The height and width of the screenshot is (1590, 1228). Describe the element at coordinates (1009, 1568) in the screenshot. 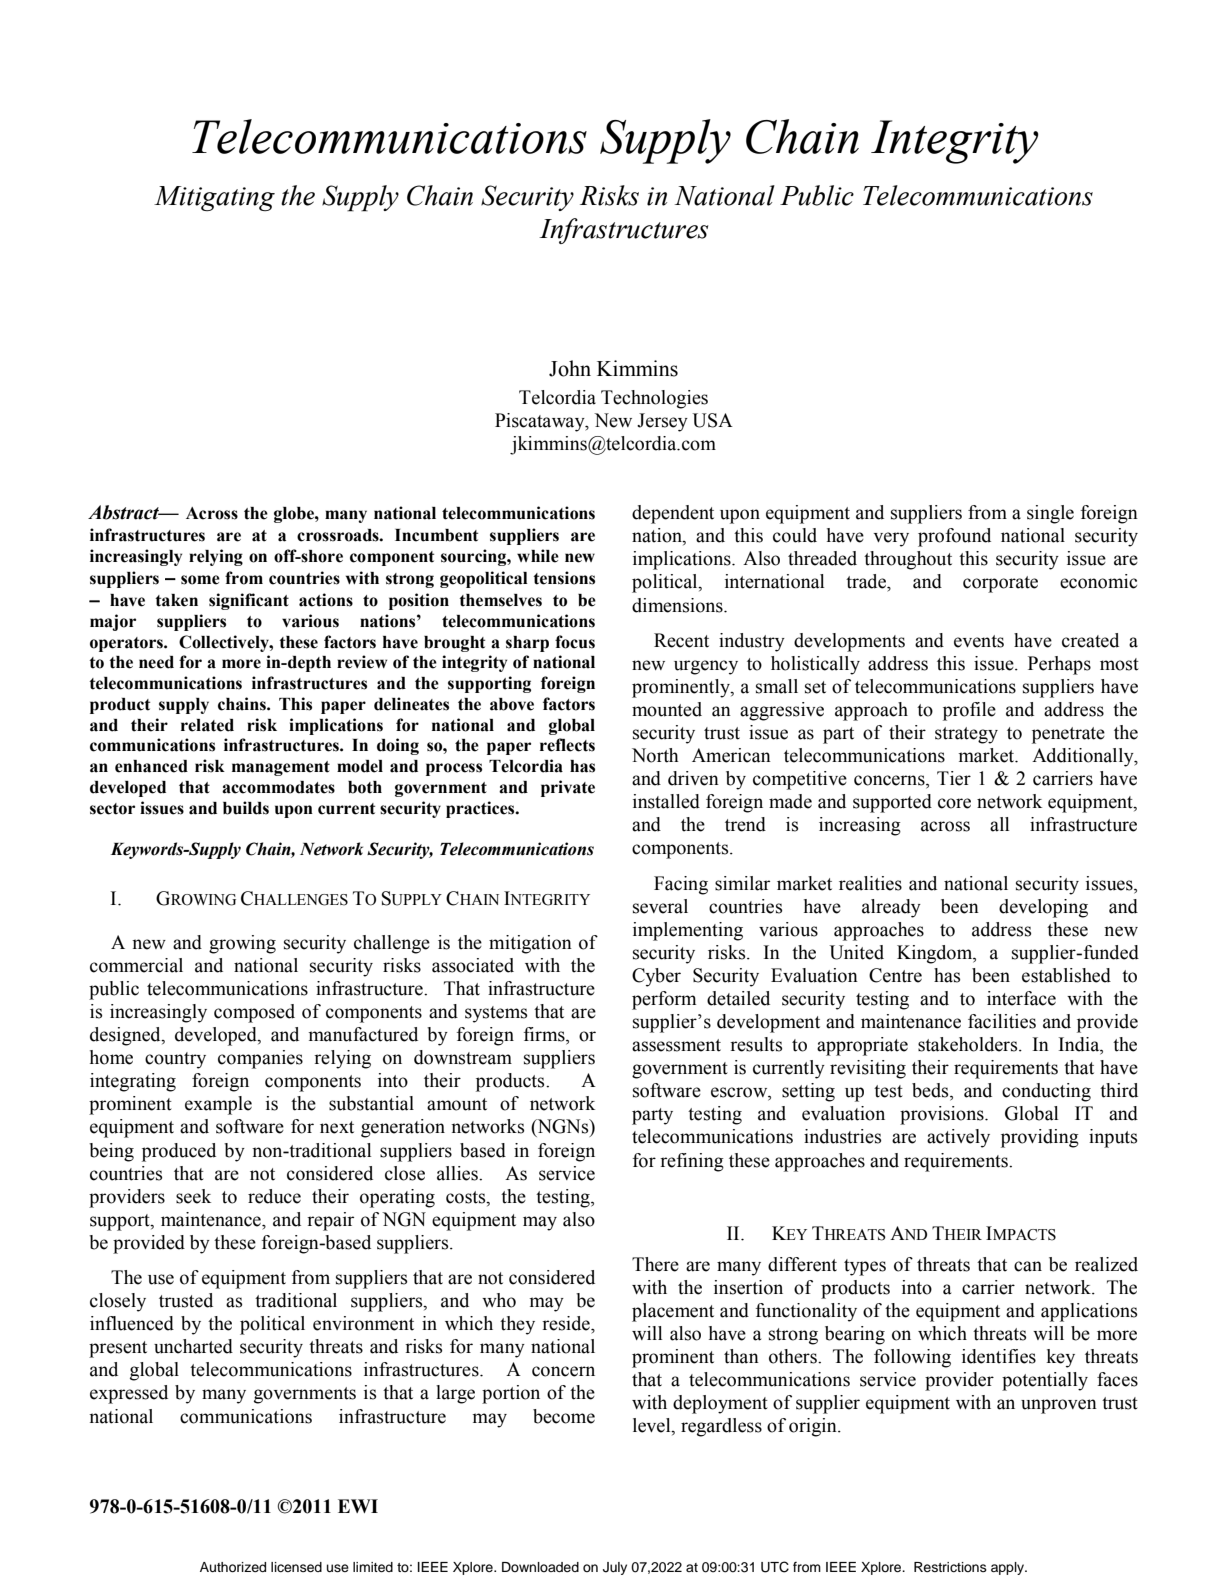

I see `apply` at that location.
